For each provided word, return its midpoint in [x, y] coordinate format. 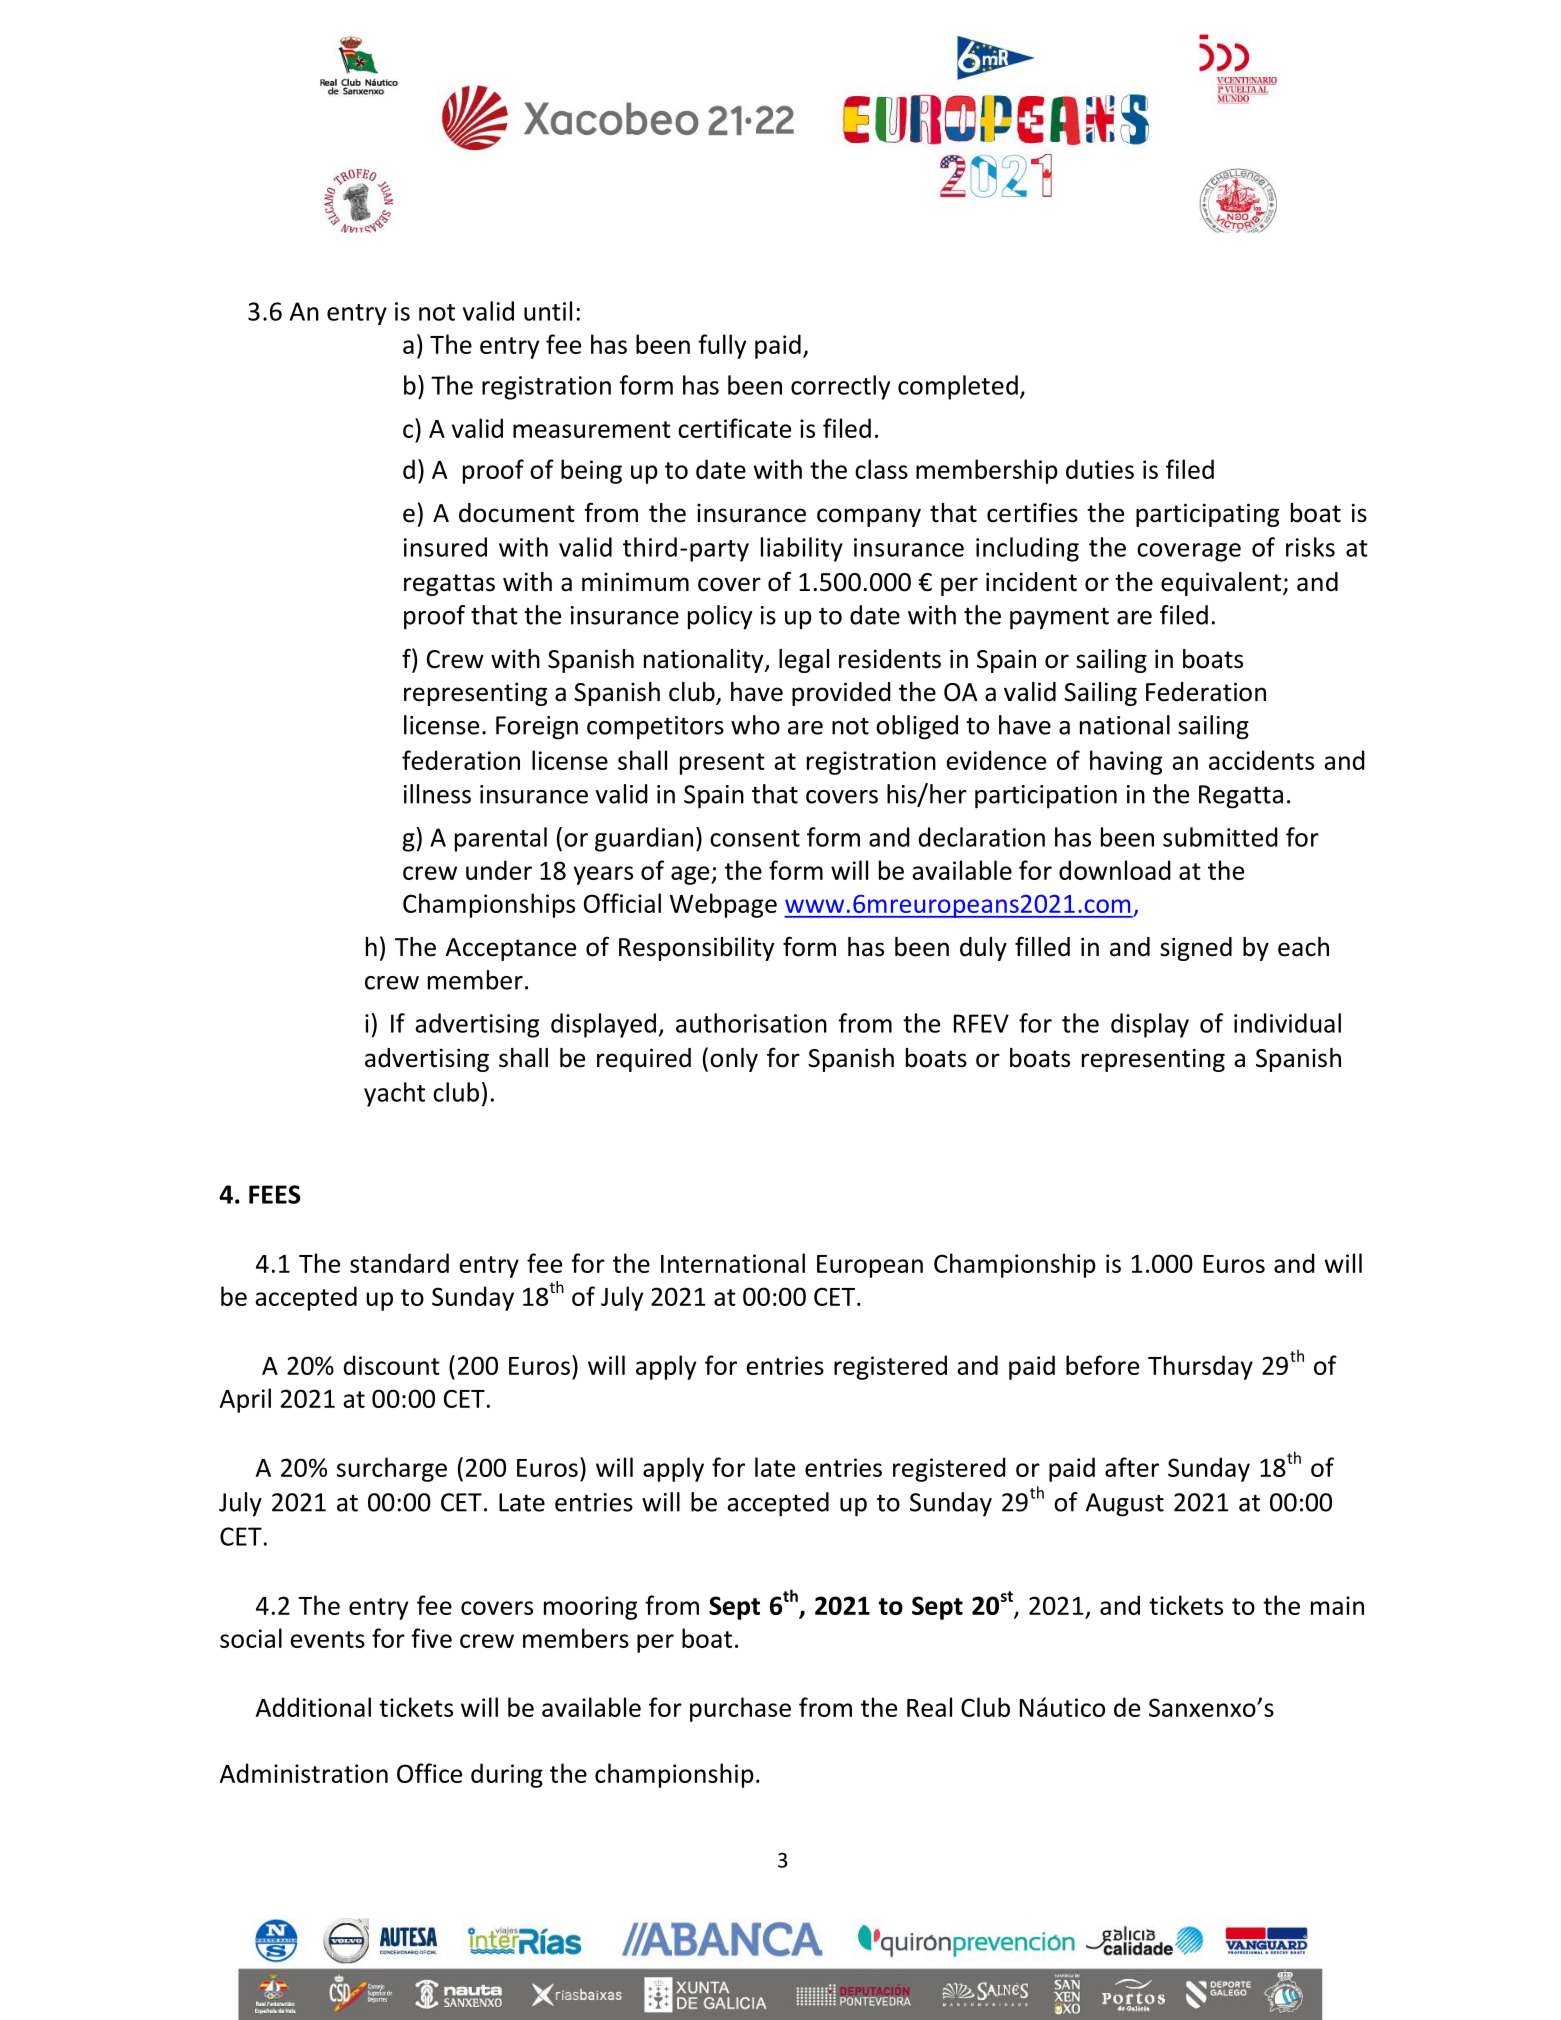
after [1132, 1467]
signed [1196, 949]
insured [445, 547]
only [734, 1060]
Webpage [723, 905]
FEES [275, 1194]
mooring [590, 1608]
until [548, 311]
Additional [313, 1707]
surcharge [392, 1469]
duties [1100, 469]
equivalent [1222, 584]
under [499, 870]
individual [1287, 1023]
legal [804, 661]
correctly [840, 387]
